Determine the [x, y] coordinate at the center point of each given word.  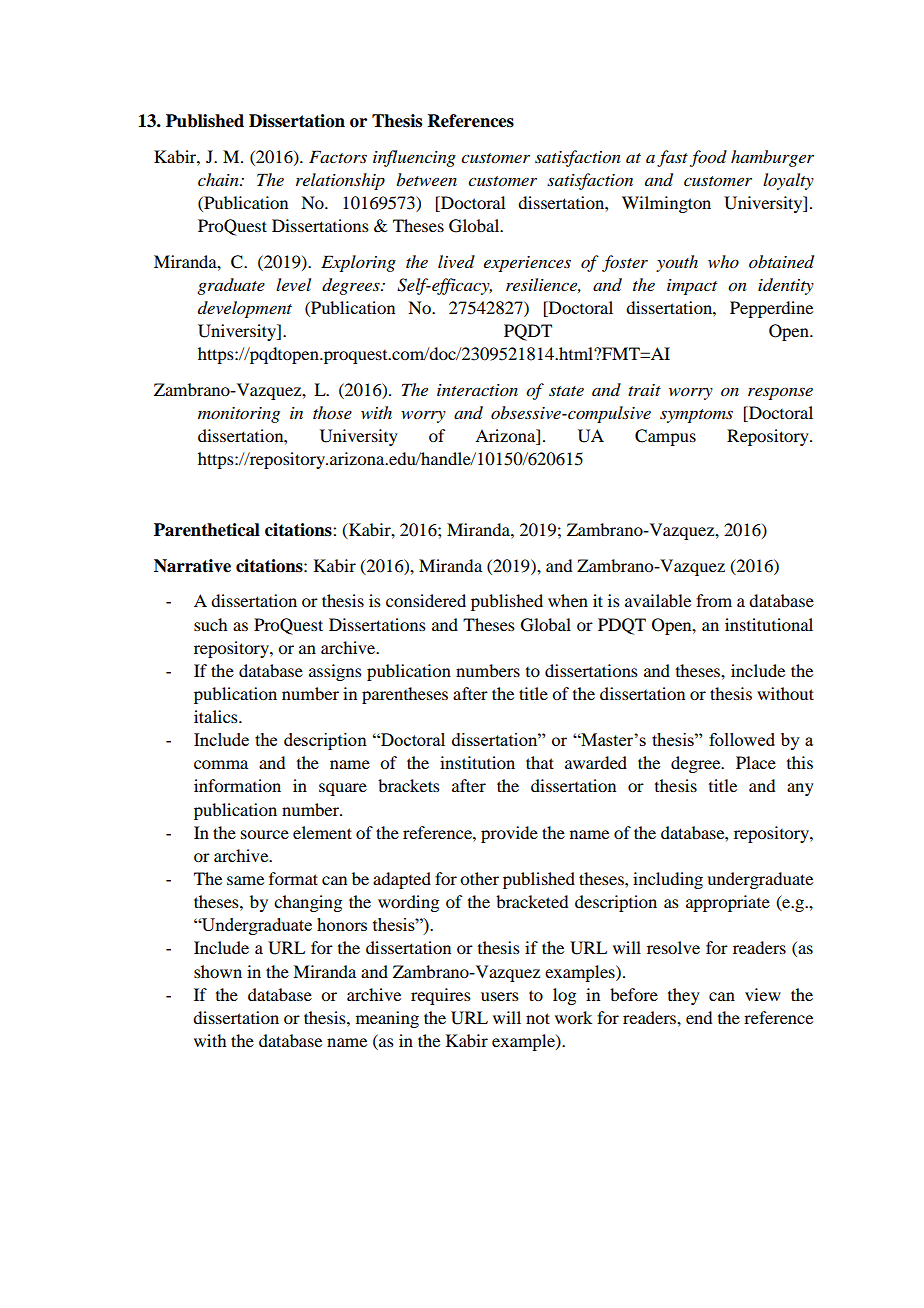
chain [219, 179]
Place [756, 762]
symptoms [696, 416]
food [708, 158]
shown [218, 971]
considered [426, 600]
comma [221, 764]
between [426, 179]
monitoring [239, 415]
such [210, 624]
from [714, 600]
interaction [477, 390]
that [540, 762]
